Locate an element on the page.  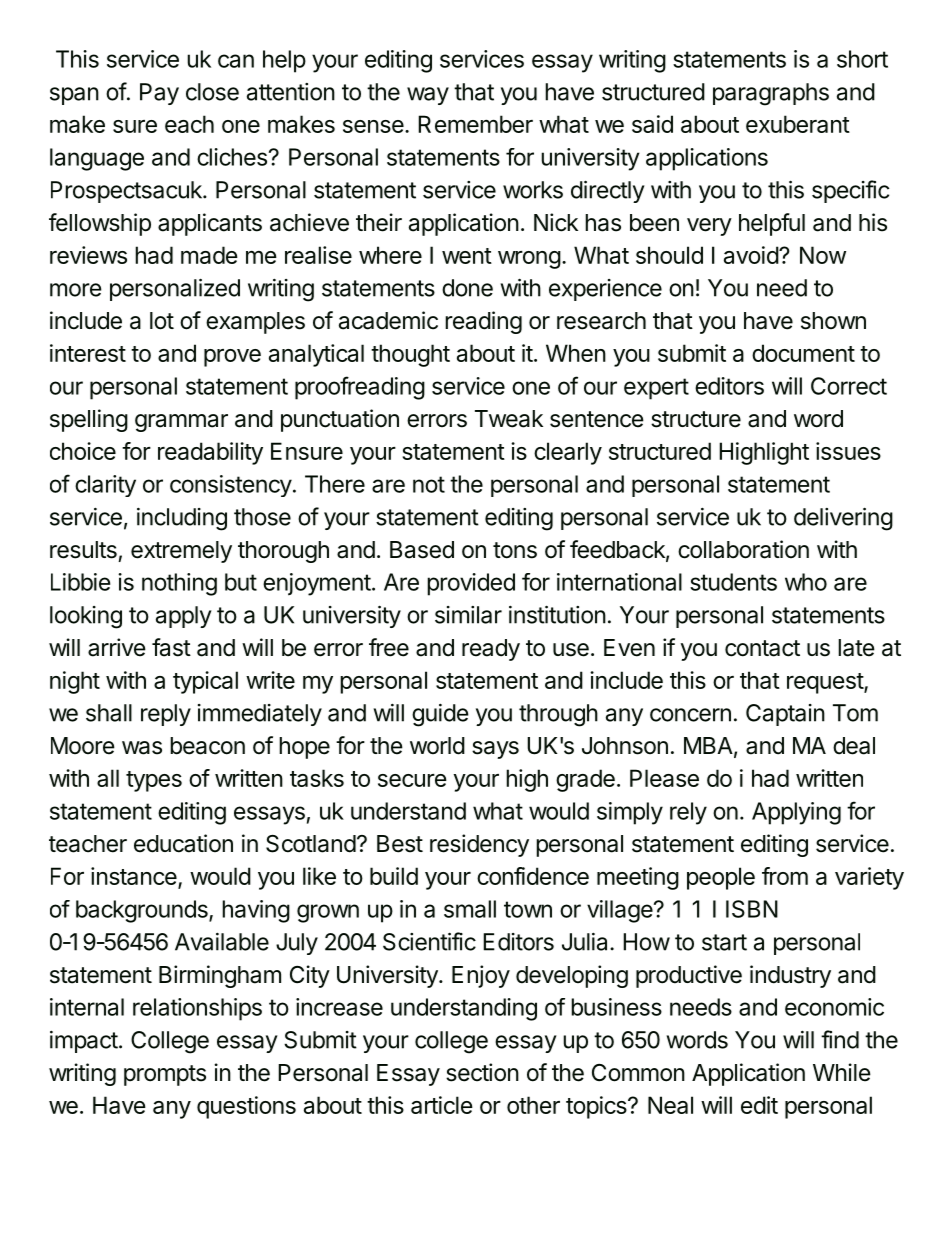
residency is located at coordinates (479, 845).
